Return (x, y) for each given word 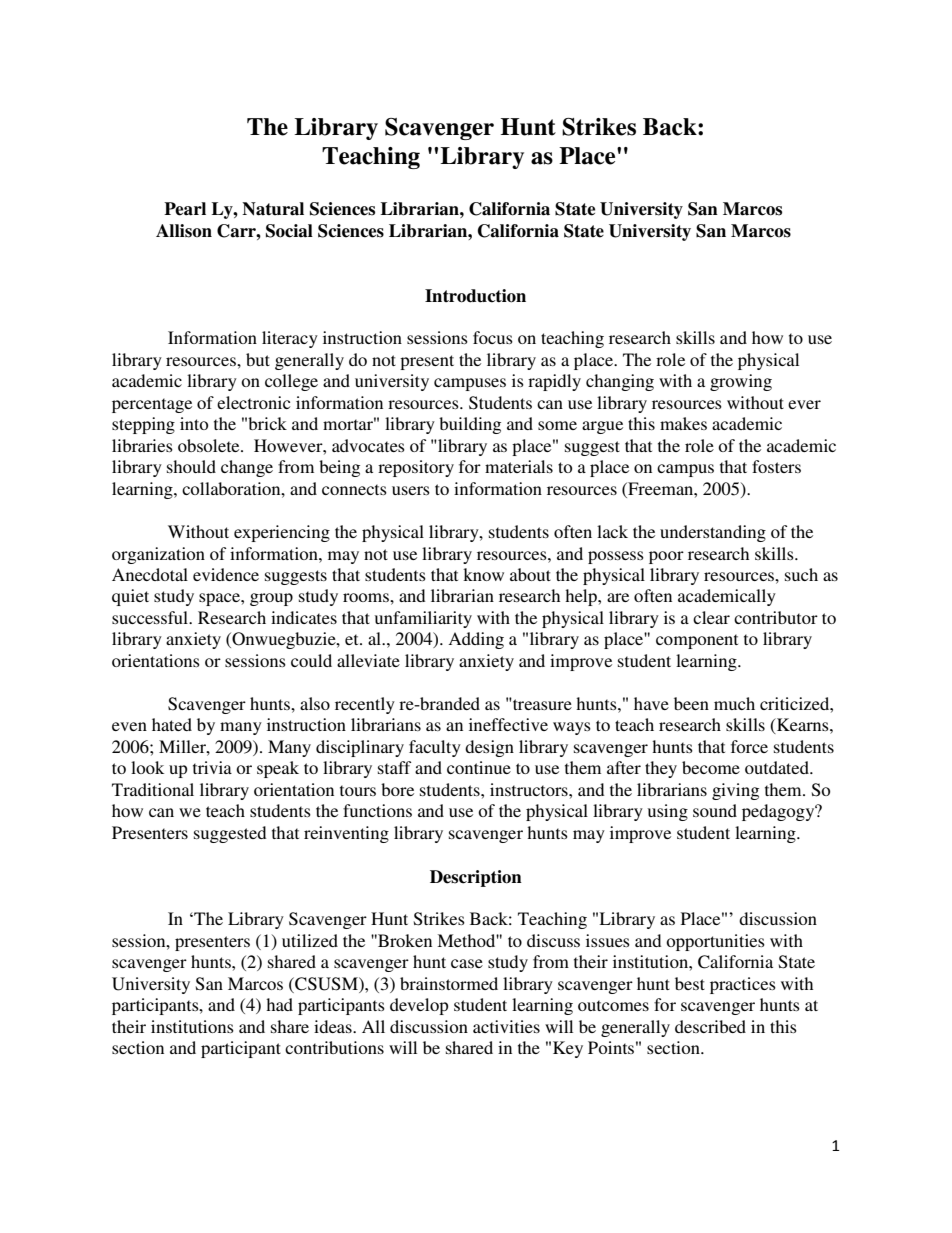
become (711, 767)
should (191, 466)
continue (479, 767)
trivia (212, 767)
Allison (184, 231)
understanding (713, 533)
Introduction (475, 296)
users (411, 490)
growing (741, 382)
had (279, 1004)
